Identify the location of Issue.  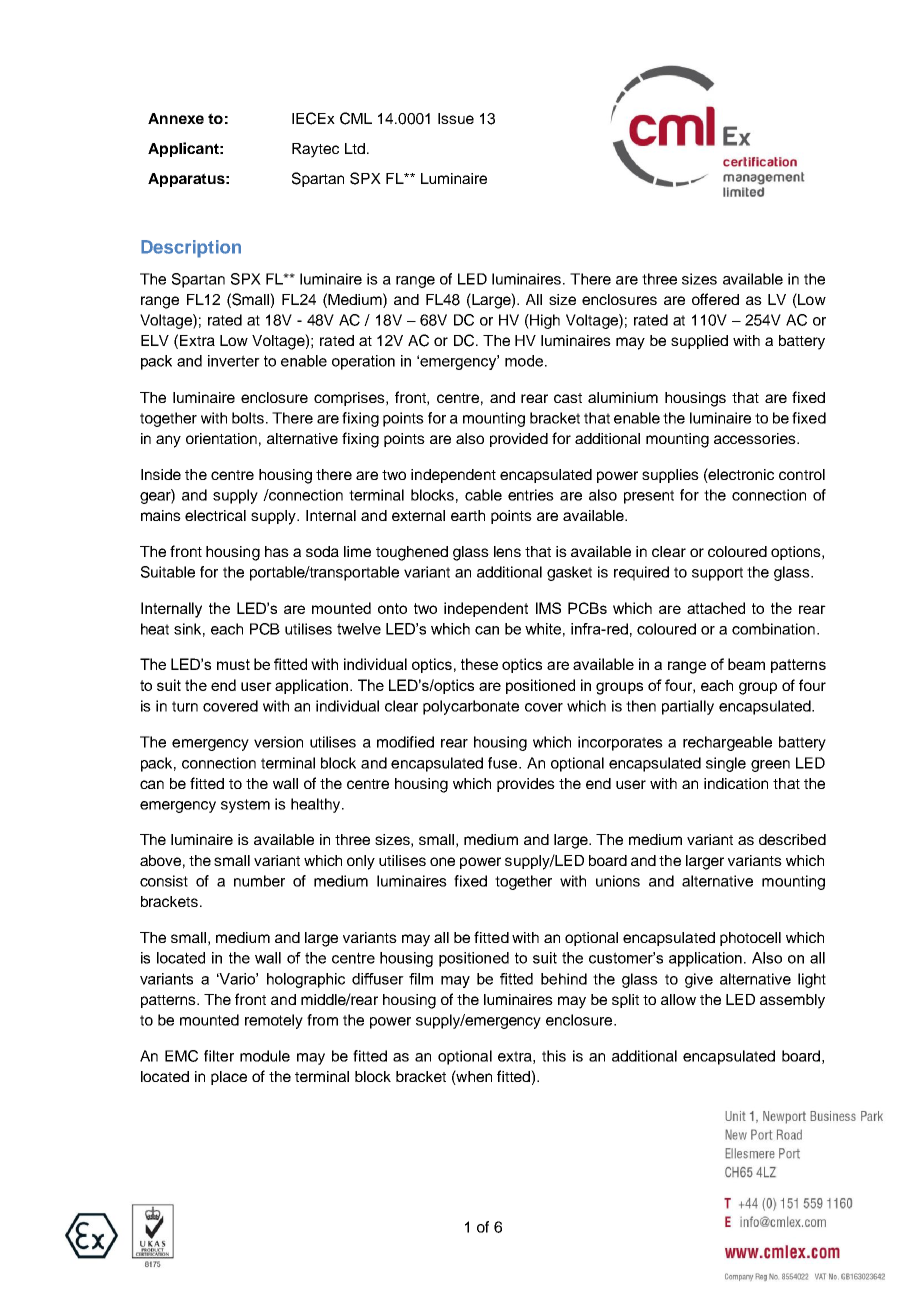
(456, 118).
